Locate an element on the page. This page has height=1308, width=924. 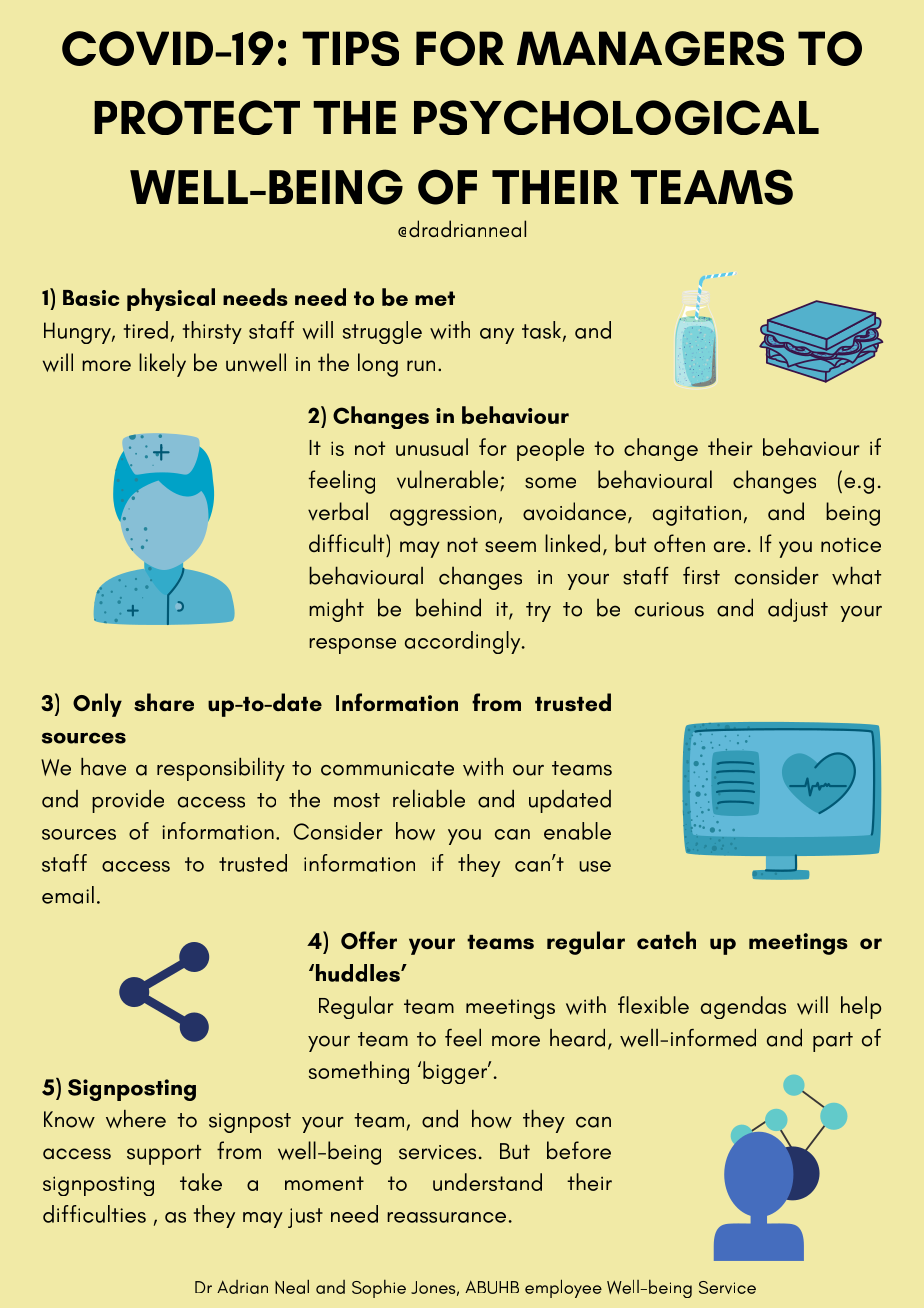
PROTECT is located at coordinates (197, 117).
